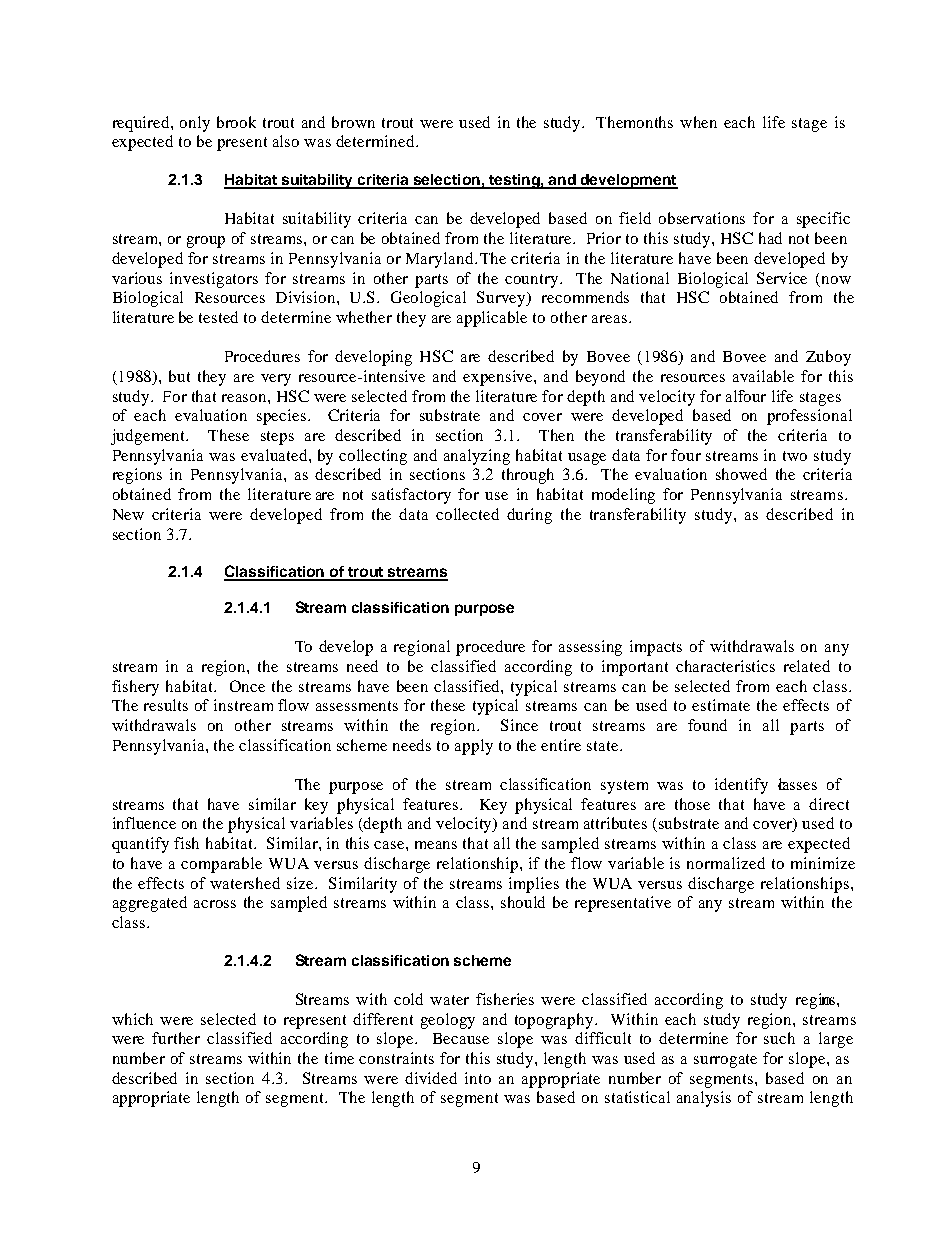 The image size is (952, 1233). What do you see at coordinates (176, 1038) in the screenshot?
I see `further` at bounding box center [176, 1038].
